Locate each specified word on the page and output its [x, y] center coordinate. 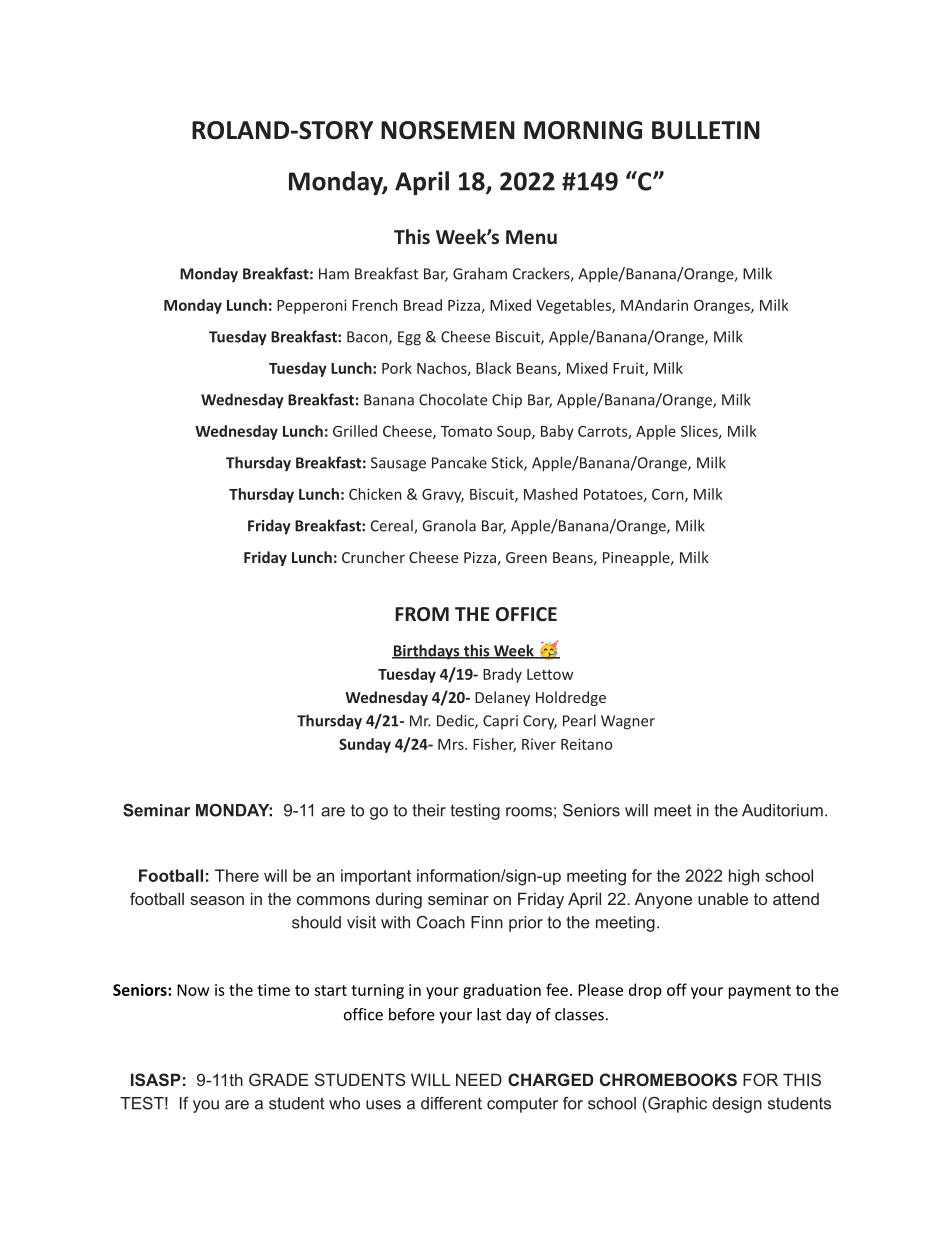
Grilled [355, 431]
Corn [669, 495]
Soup [515, 433]
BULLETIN [706, 130]
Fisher [494, 745]
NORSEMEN [448, 130]
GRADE [279, 1079]
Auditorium [782, 810]
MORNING [583, 130]
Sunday [365, 745]
